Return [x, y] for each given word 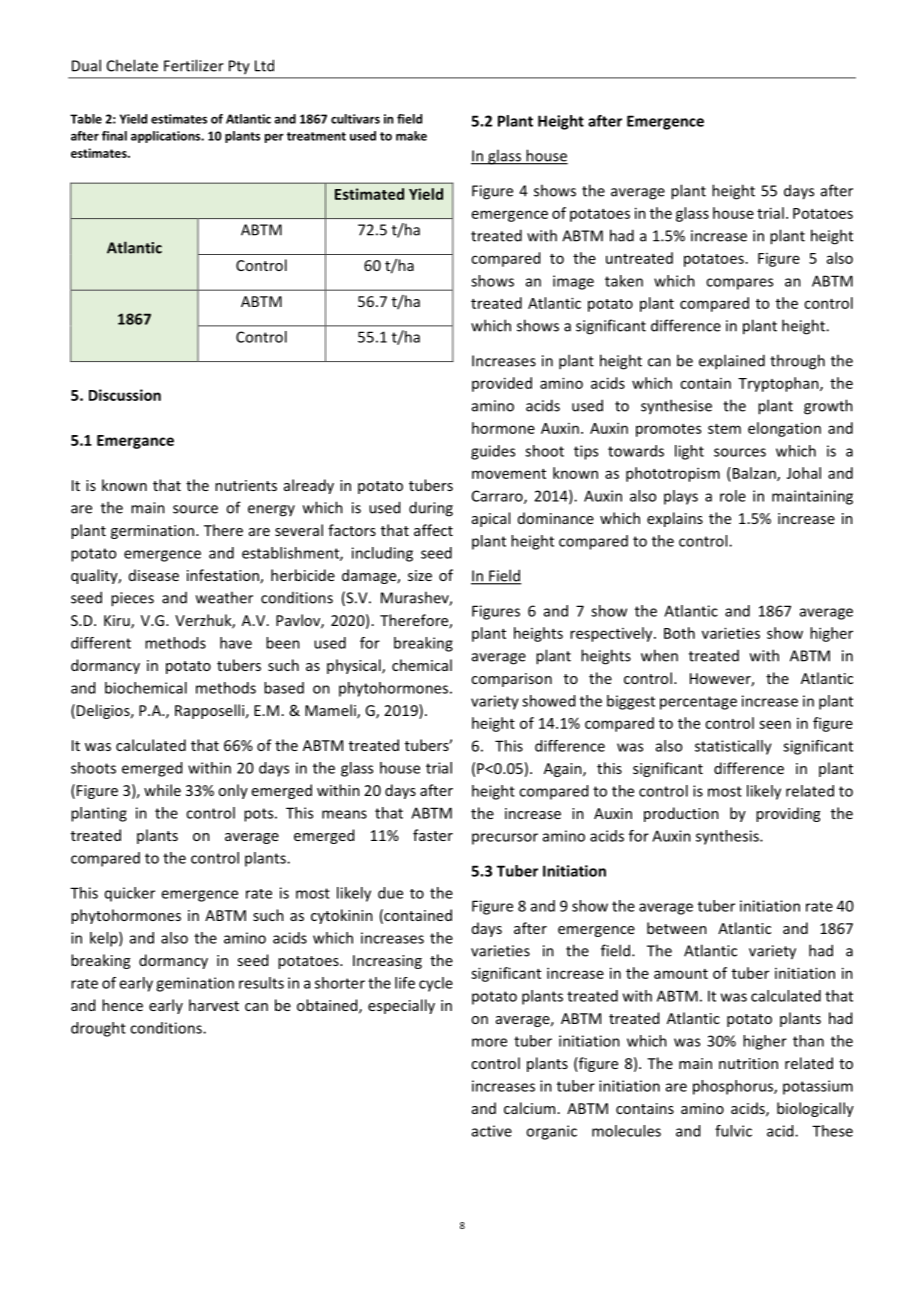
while [162, 790]
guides [493, 452]
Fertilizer [194, 65]
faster [433, 835]
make [411, 136]
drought [98, 1029]
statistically [733, 747]
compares [739, 284]
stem [724, 429]
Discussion [125, 395]
